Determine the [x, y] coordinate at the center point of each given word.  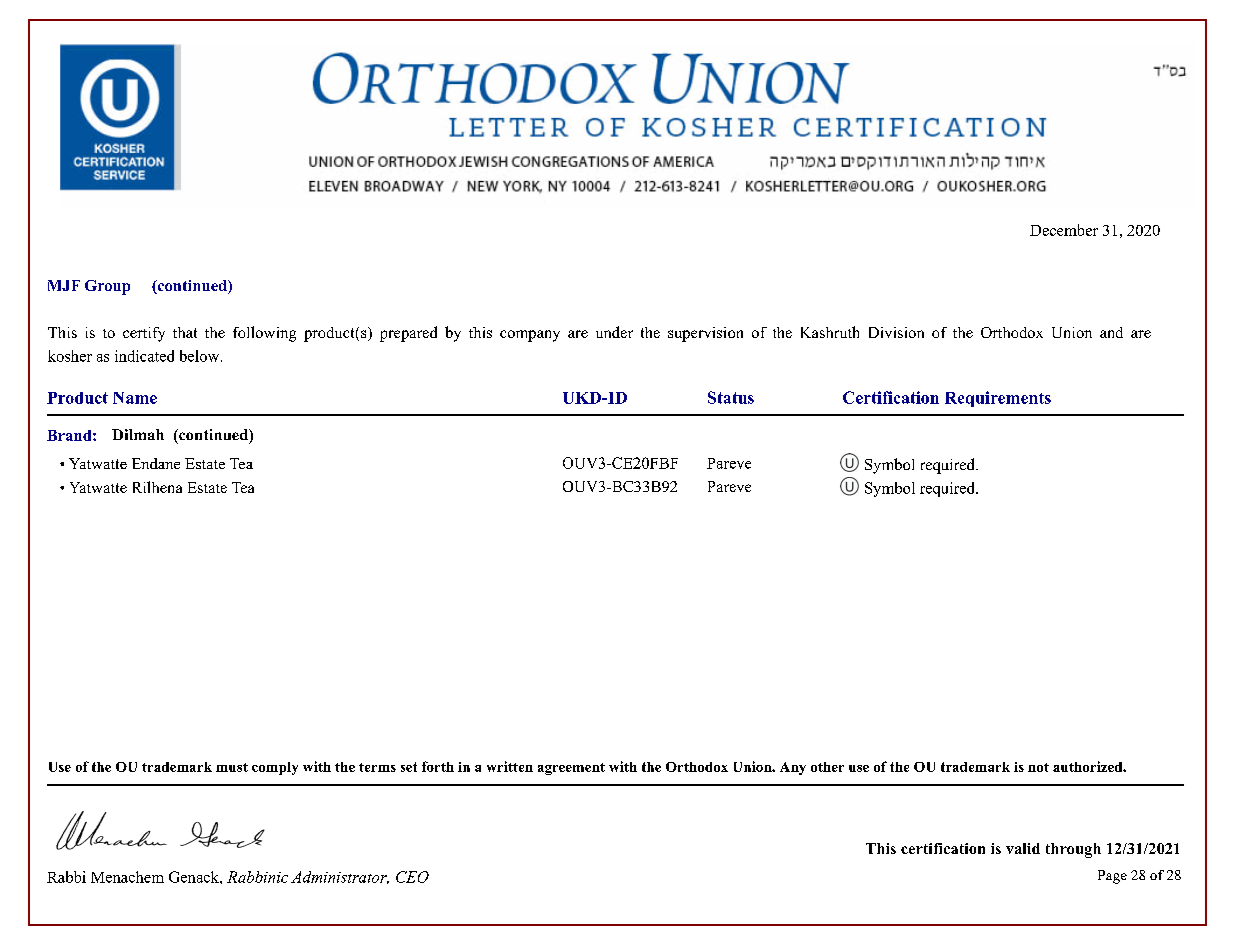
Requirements [998, 399]
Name [135, 398]
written [510, 766]
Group [107, 287]
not [1038, 767]
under [614, 332]
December [1064, 230]
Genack [195, 877]
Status [731, 397]
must [232, 767]
